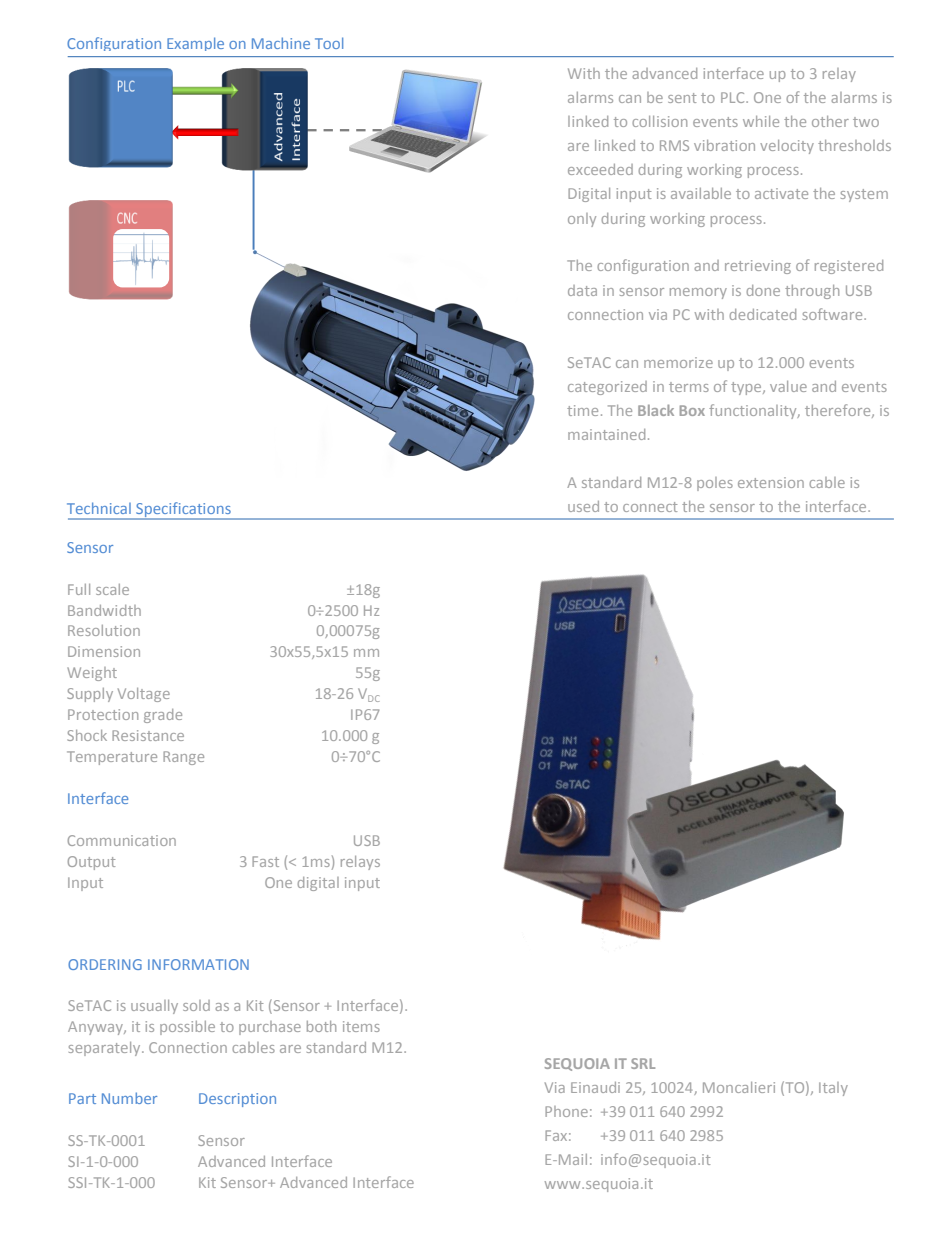  What do you see at coordinates (265, 861) in the screenshot?
I see `Fast` at bounding box center [265, 861].
